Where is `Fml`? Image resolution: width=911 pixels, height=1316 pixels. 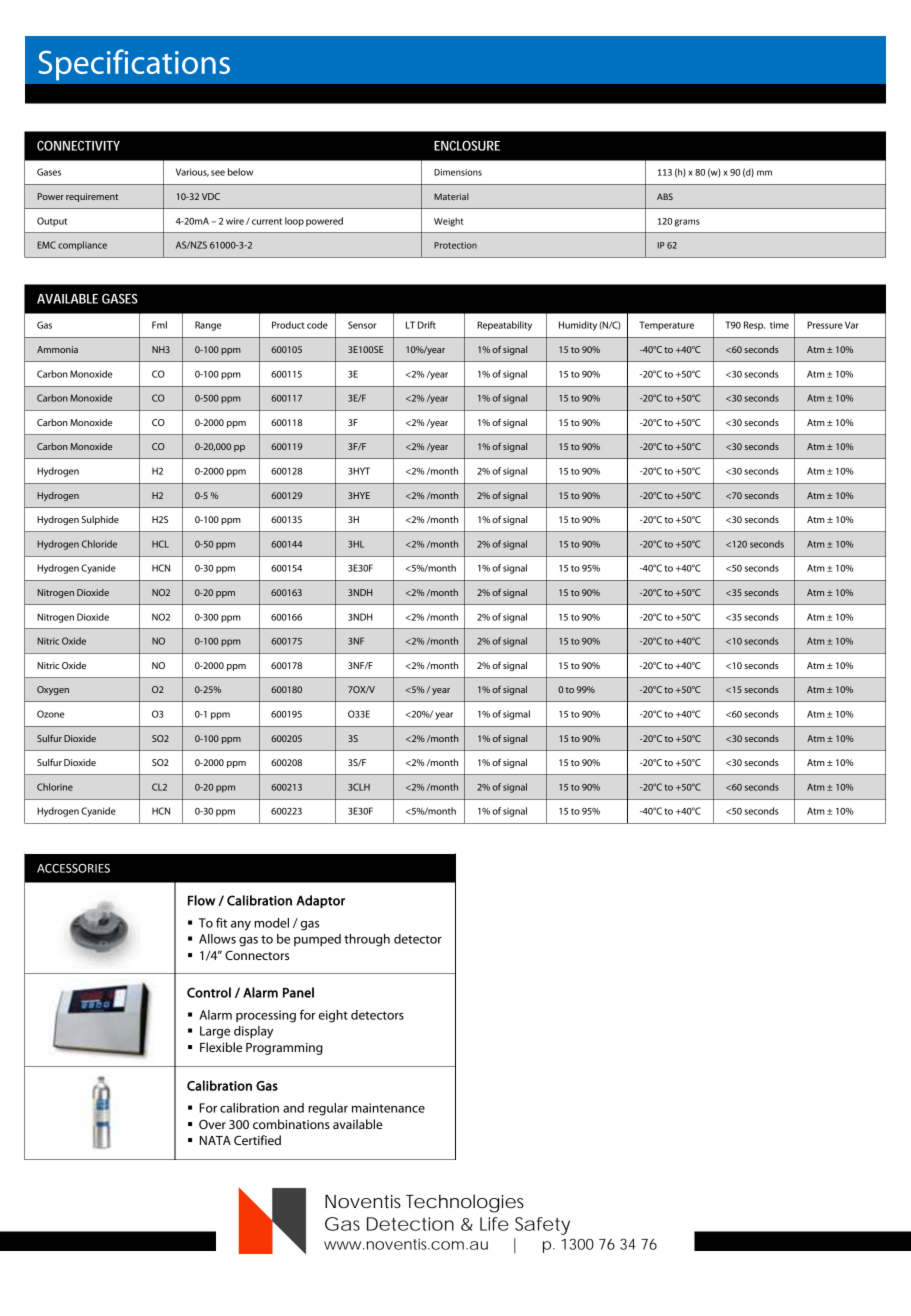 Fml is located at coordinates (159, 325).
